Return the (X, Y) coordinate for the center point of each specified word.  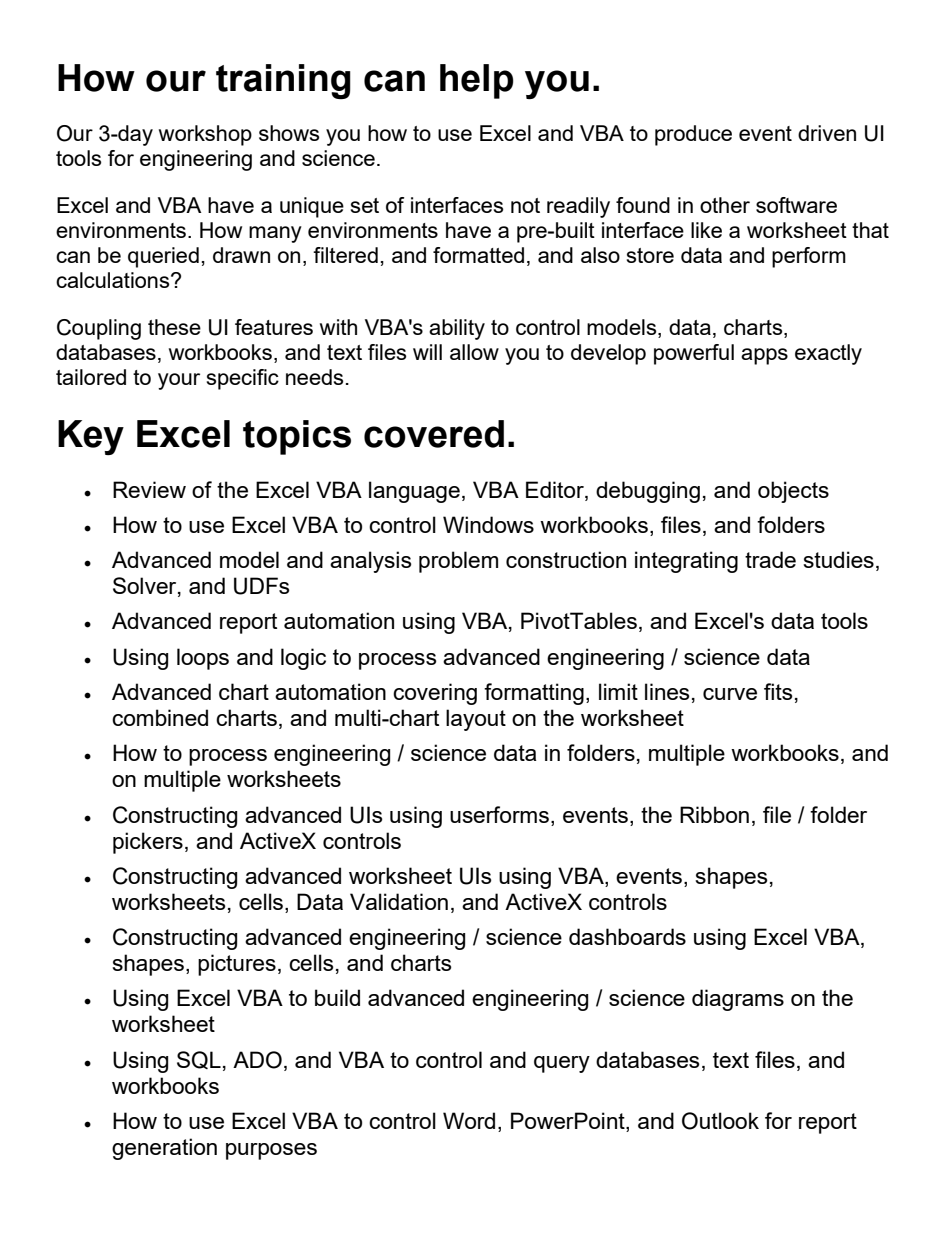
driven (827, 133)
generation (164, 1149)
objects (793, 492)
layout (476, 720)
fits (778, 691)
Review (149, 489)
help (477, 81)
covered (434, 434)
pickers (148, 843)
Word (469, 1120)
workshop (205, 135)
